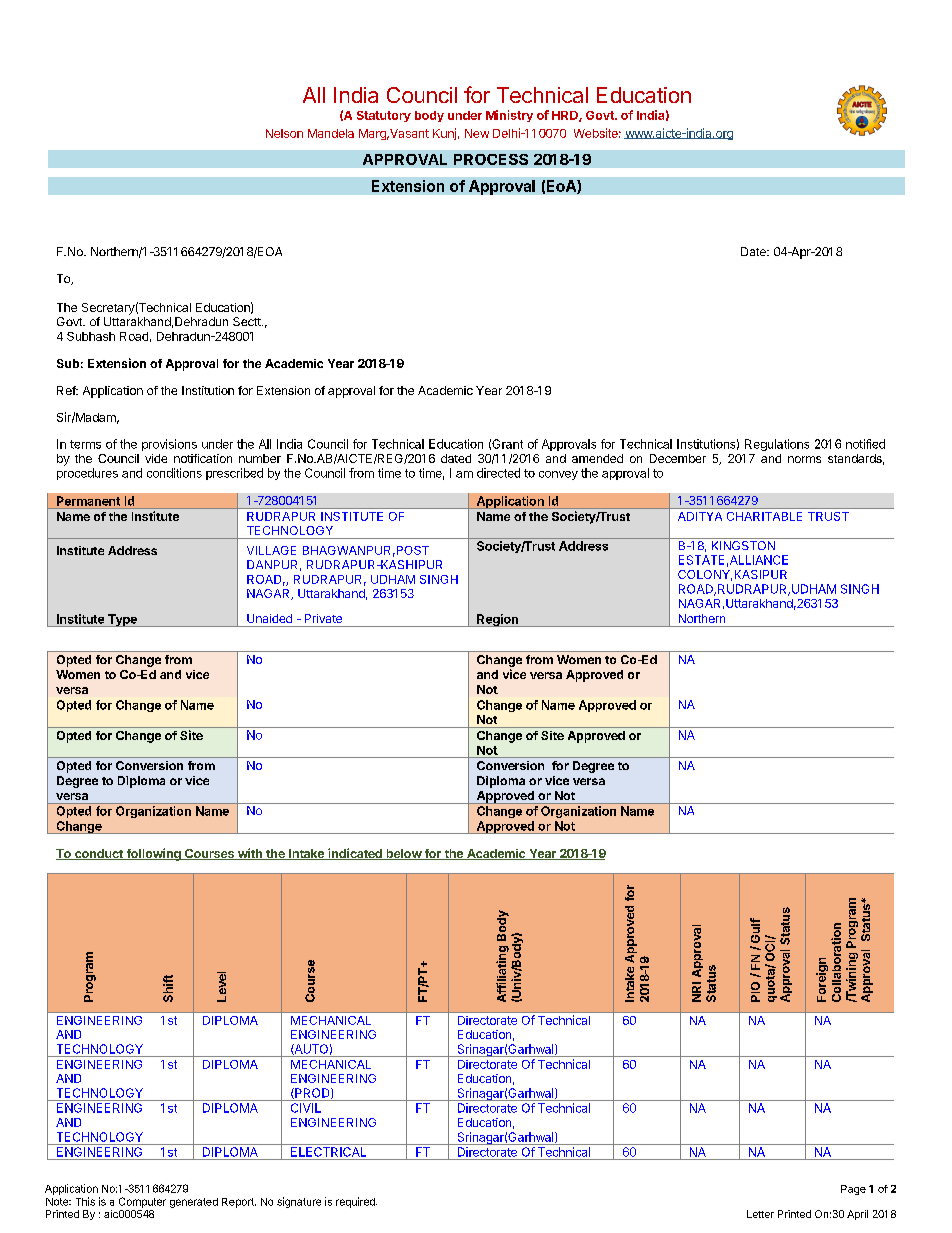  What do you see at coordinates (122, 620) in the screenshot?
I see `Type` at bounding box center [122, 620].
